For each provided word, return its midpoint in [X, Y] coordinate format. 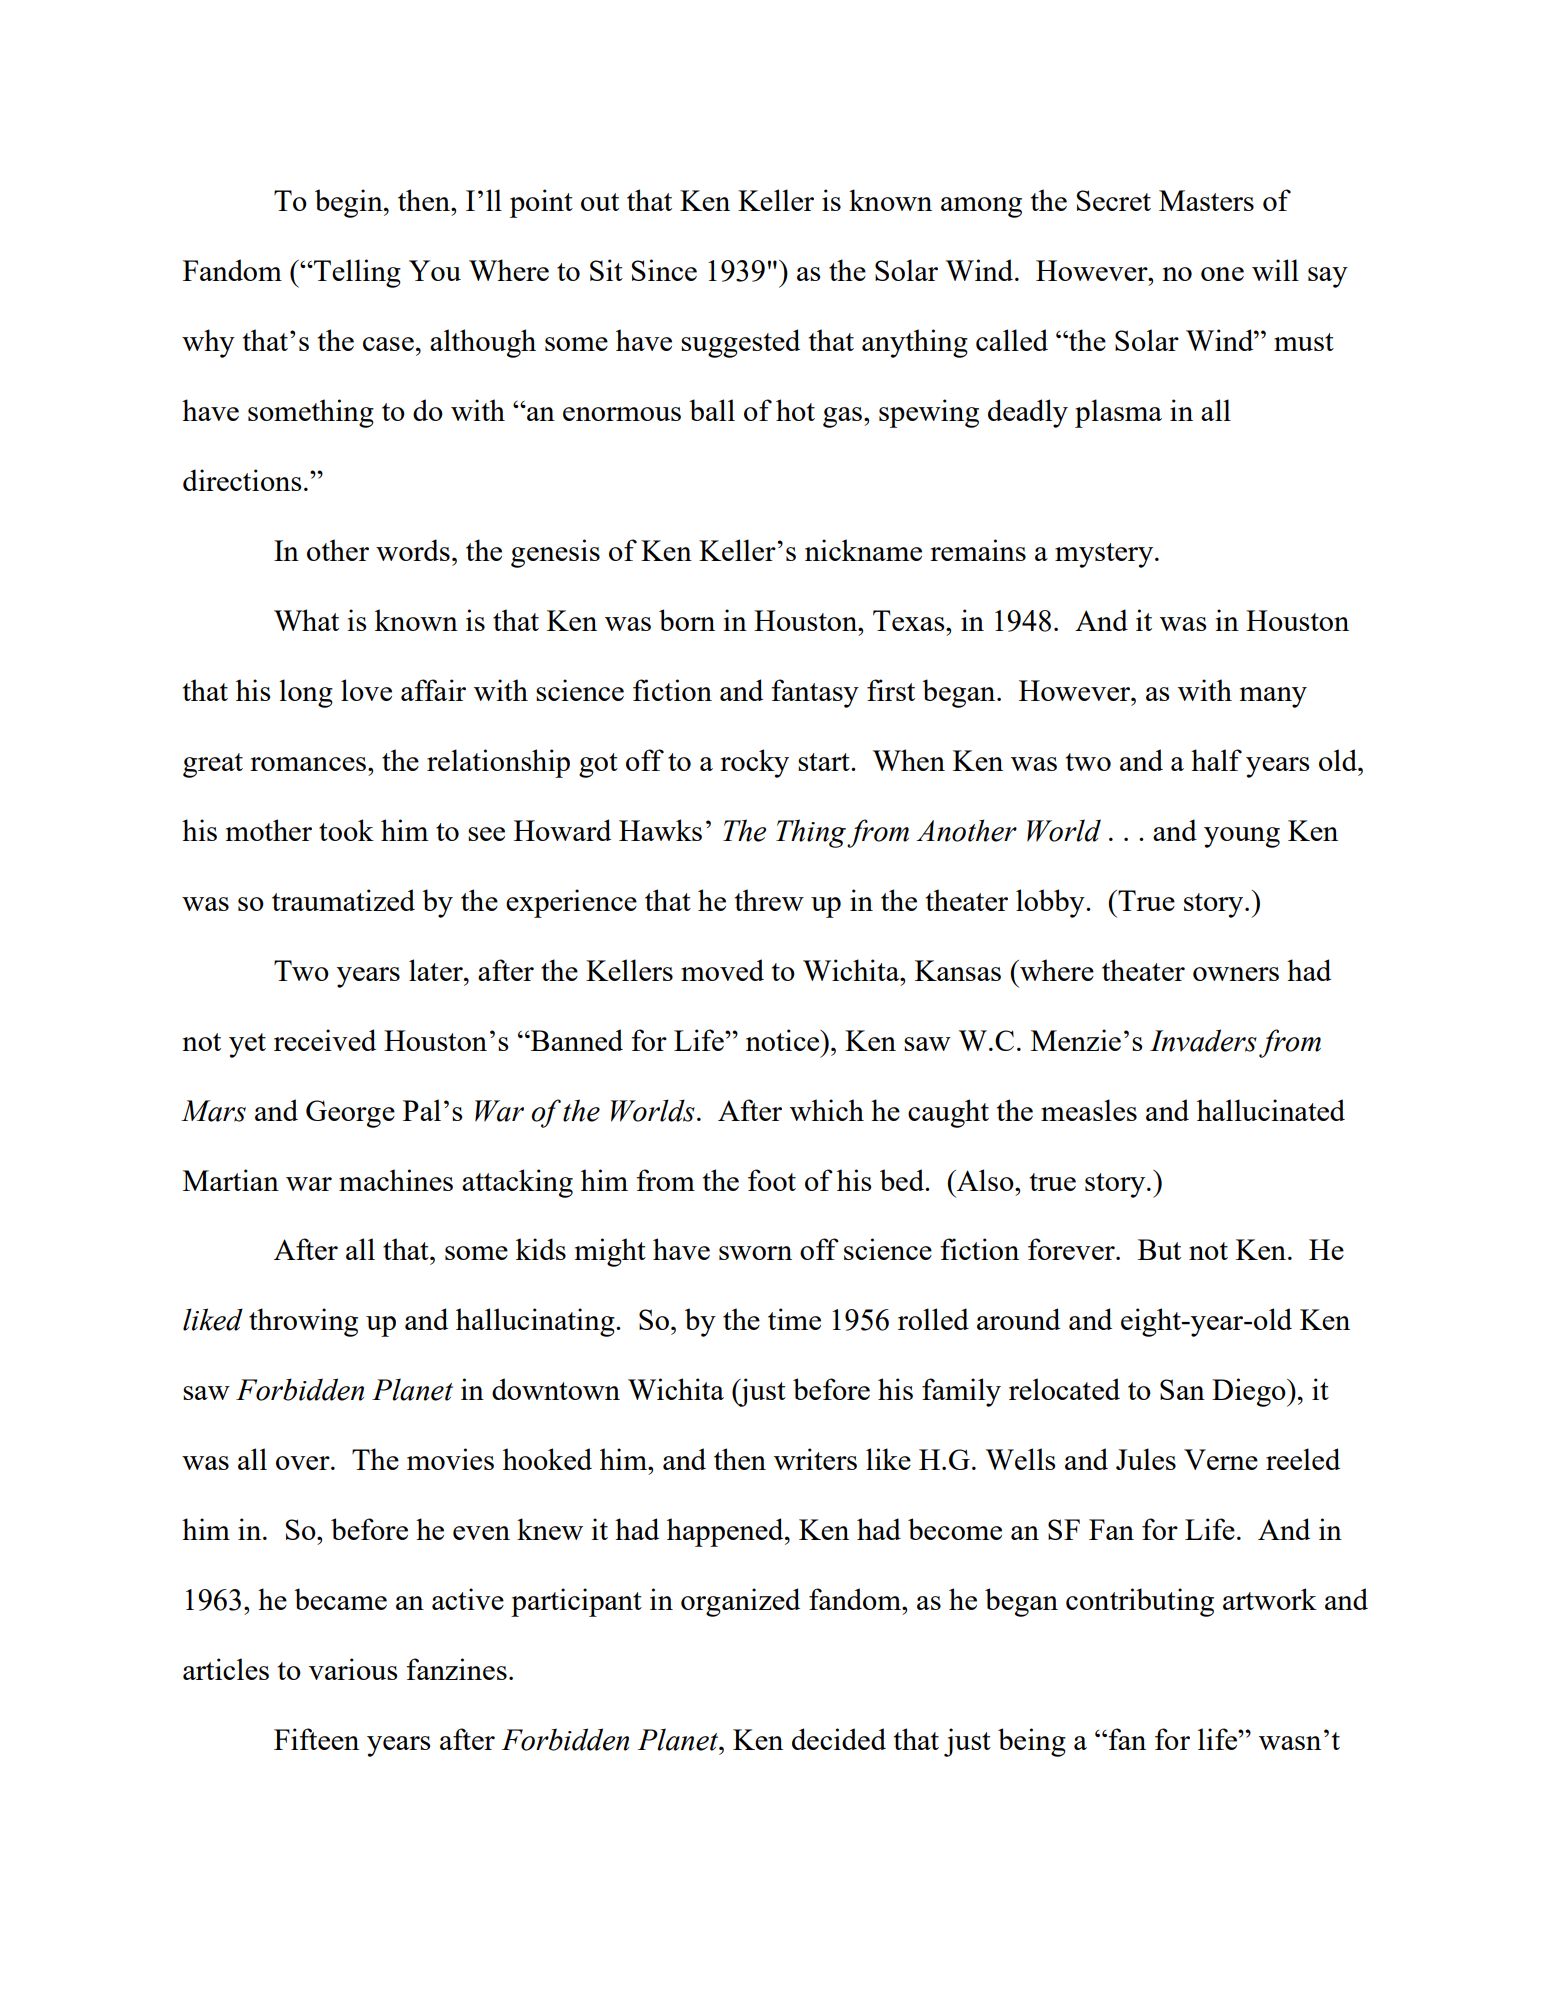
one [1222, 274]
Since [664, 270]
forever [1072, 1249]
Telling [356, 273]
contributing [1140, 1602]
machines [396, 1180]
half [1216, 760]
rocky [754, 763]
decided [839, 1739]
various [353, 1669]
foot [772, 1180]
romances [308, 764]
